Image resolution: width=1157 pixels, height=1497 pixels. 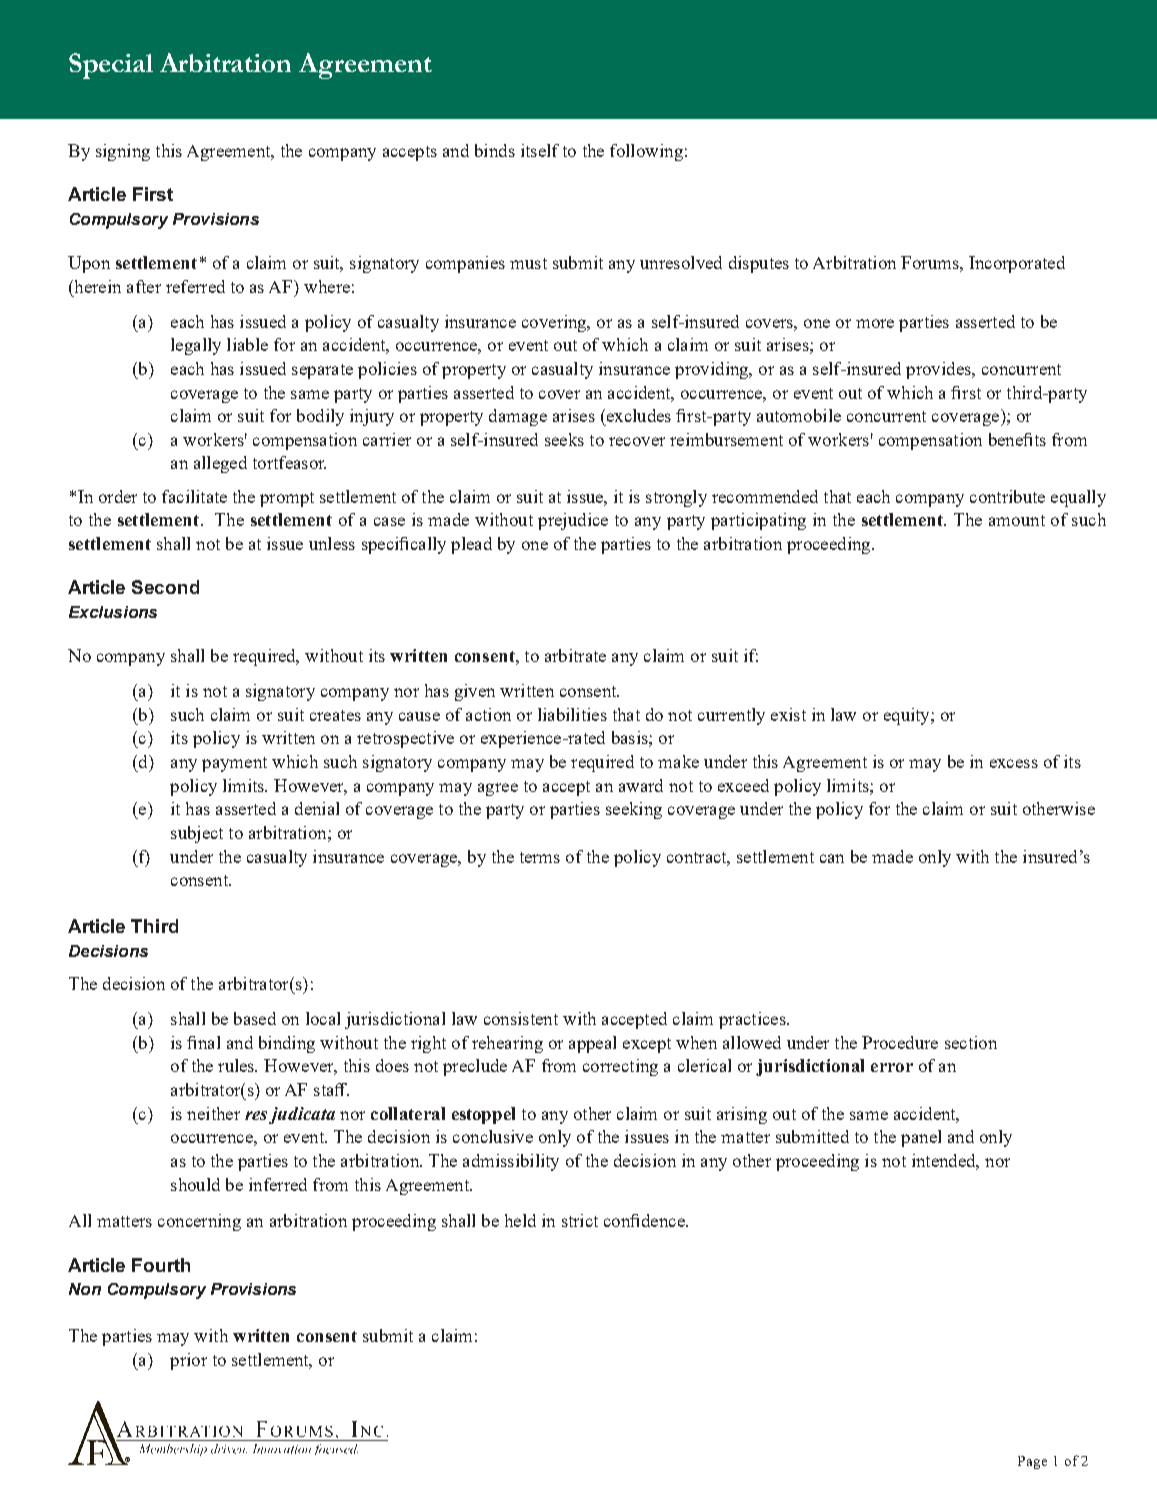 What do you see at coordinates (1014, 763) in the document?
I see `excess` at bounding box center [1014, 763].
